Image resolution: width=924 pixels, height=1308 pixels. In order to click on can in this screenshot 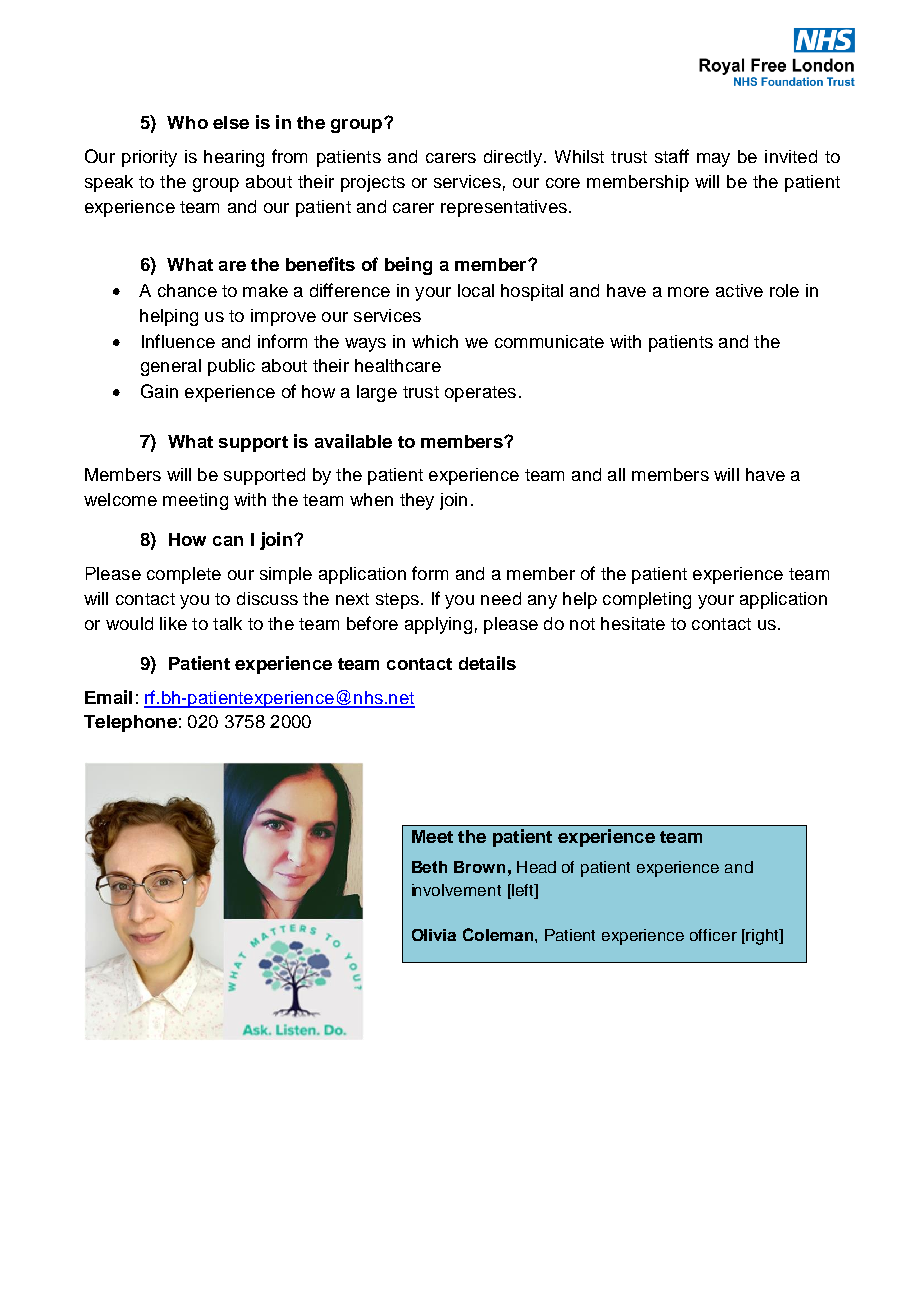, I will do `click(228, 541)`.
